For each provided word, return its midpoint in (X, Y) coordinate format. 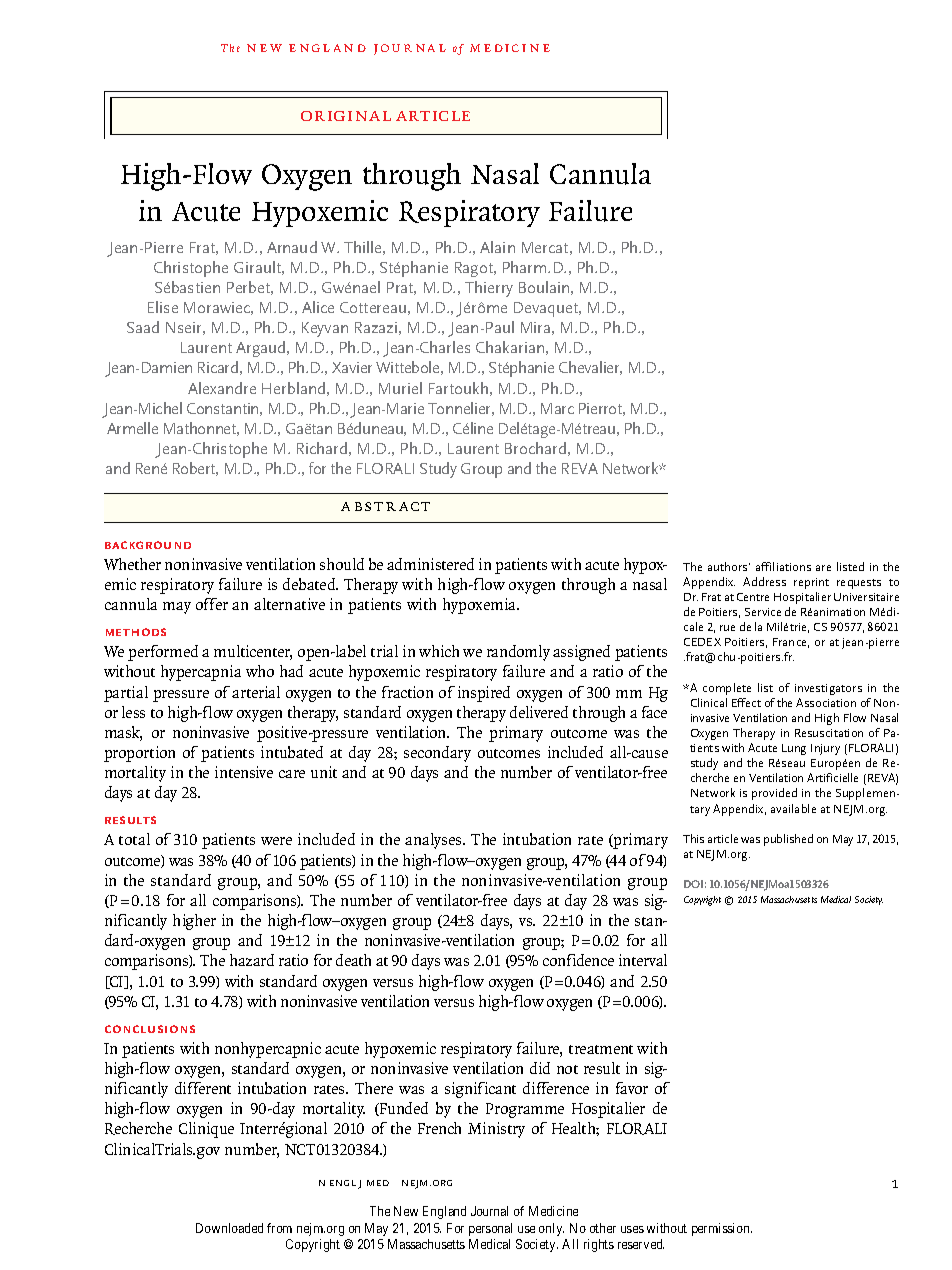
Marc (557, 408)
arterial (256, 692)
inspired (484, 694)
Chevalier (590, 368)
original (346, 116)
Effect (746, 702)
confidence (578, 960)
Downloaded (229, 1228)
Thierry (489, 289)
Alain (497, 247)
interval (643, 960)
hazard (252, 960)
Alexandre (222, 388)
